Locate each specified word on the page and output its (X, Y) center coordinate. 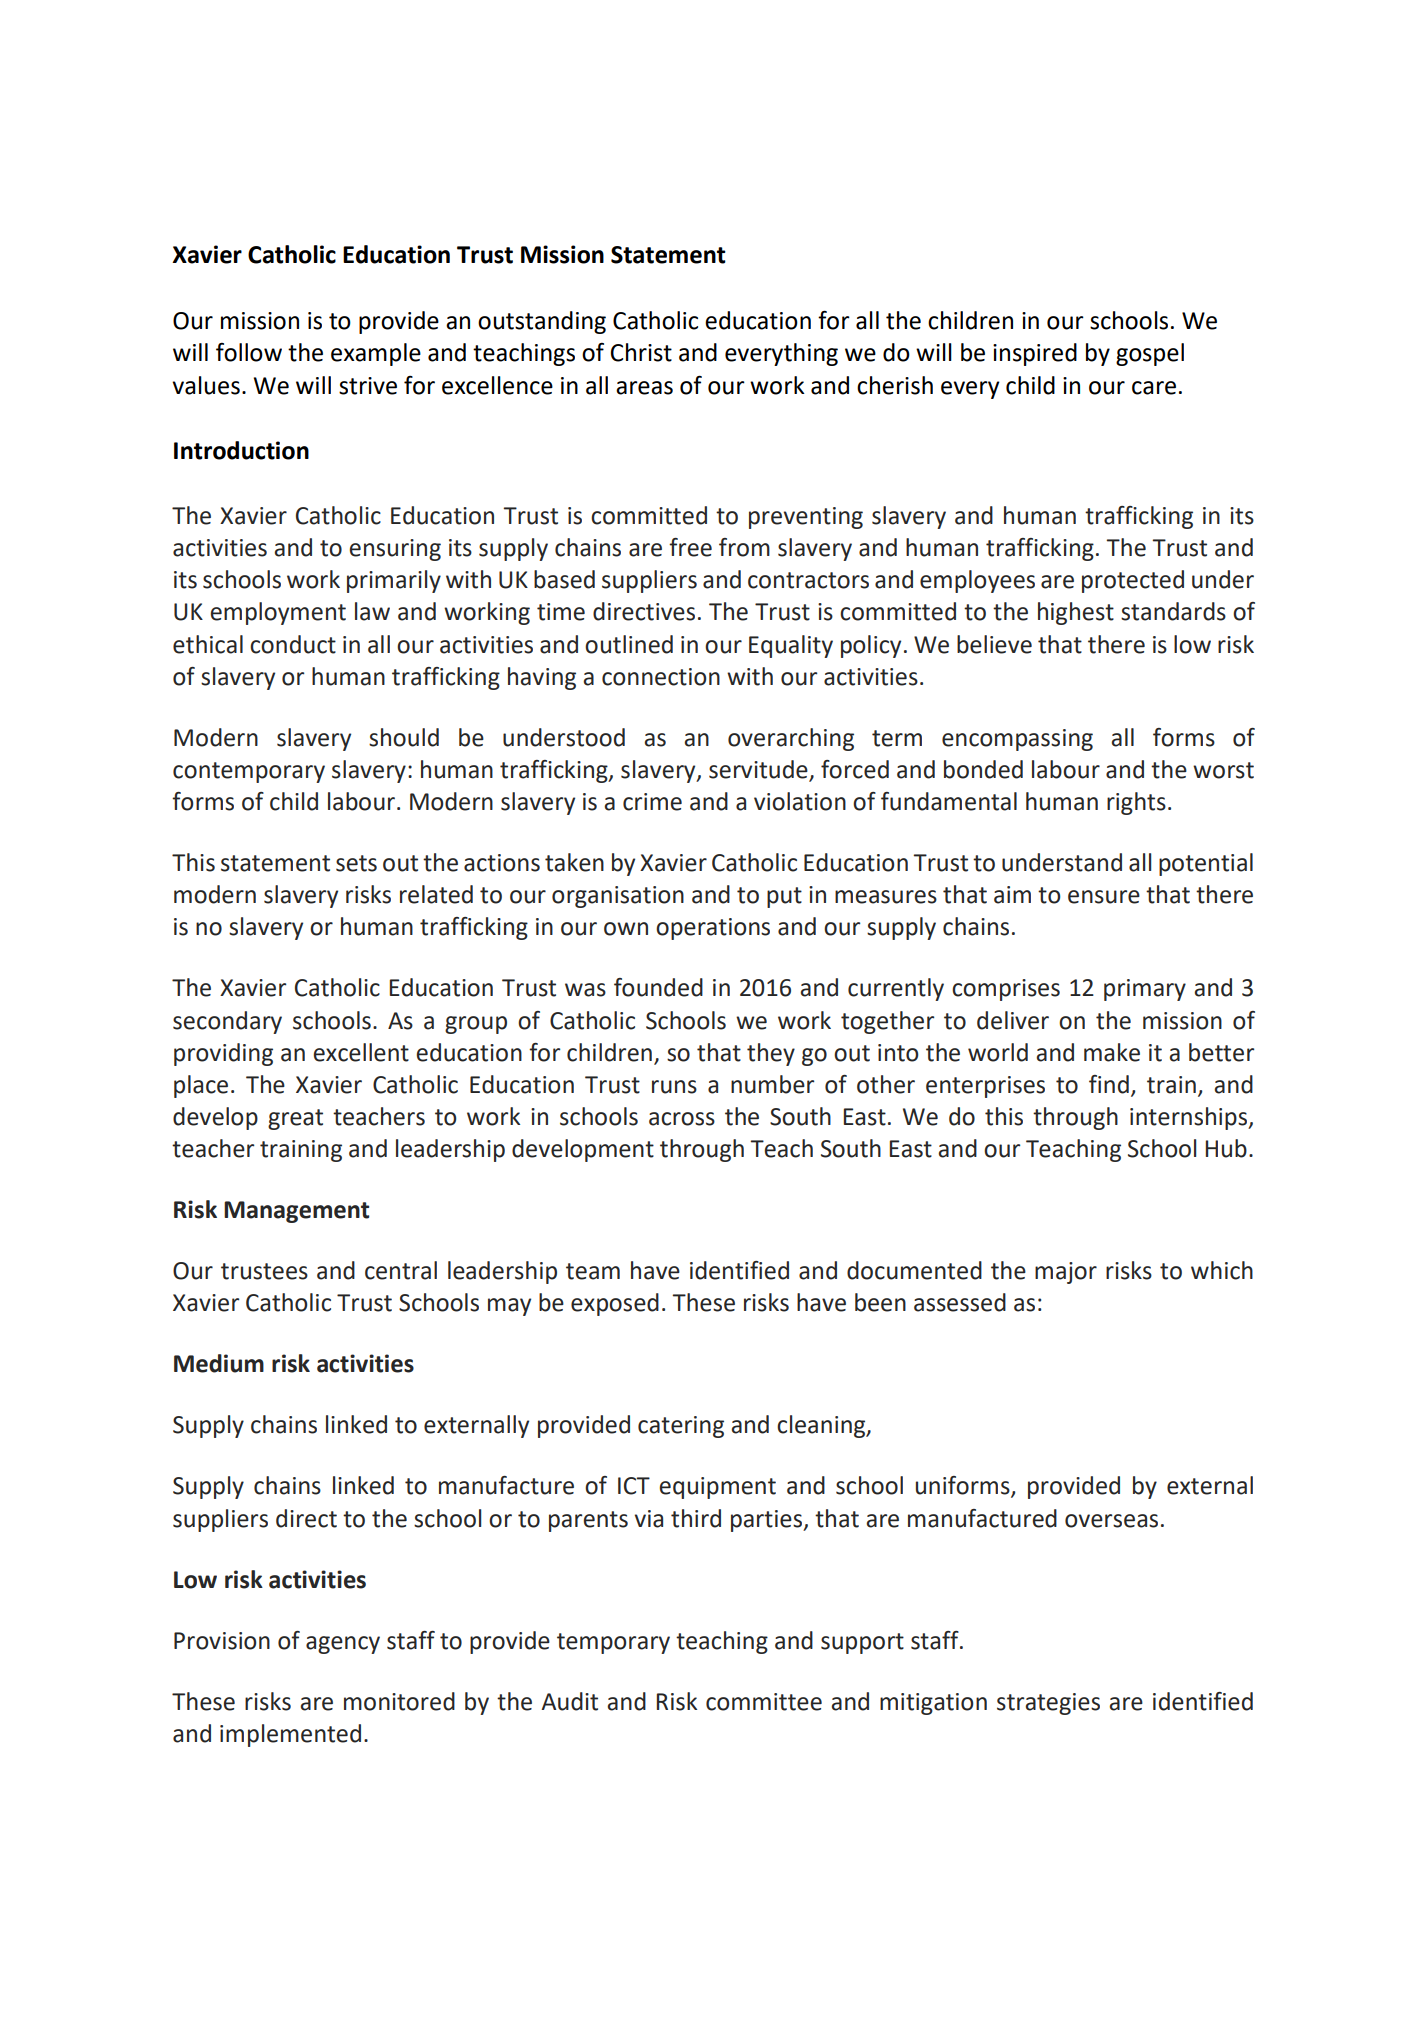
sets (356, 863)
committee (764, 1702)
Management (296, 1212)
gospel (1150, 354)
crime (652, 802)
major (1066, 1273)
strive (368, 386)
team (593, 1271)
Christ (641, 352)
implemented (290, 1735)
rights (1136, 803)
